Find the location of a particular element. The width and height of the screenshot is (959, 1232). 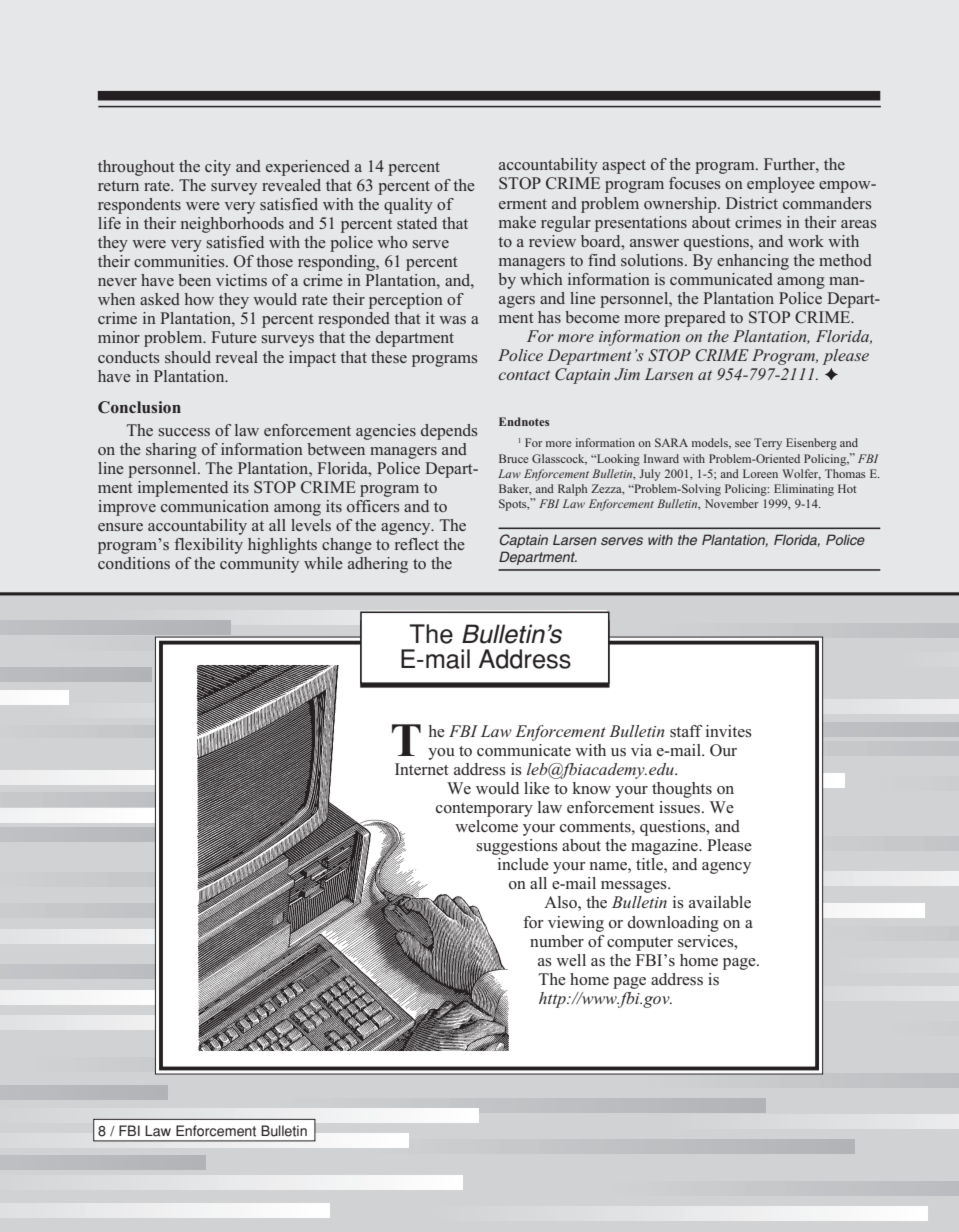

Terry is located at coordinates (768, 444).
